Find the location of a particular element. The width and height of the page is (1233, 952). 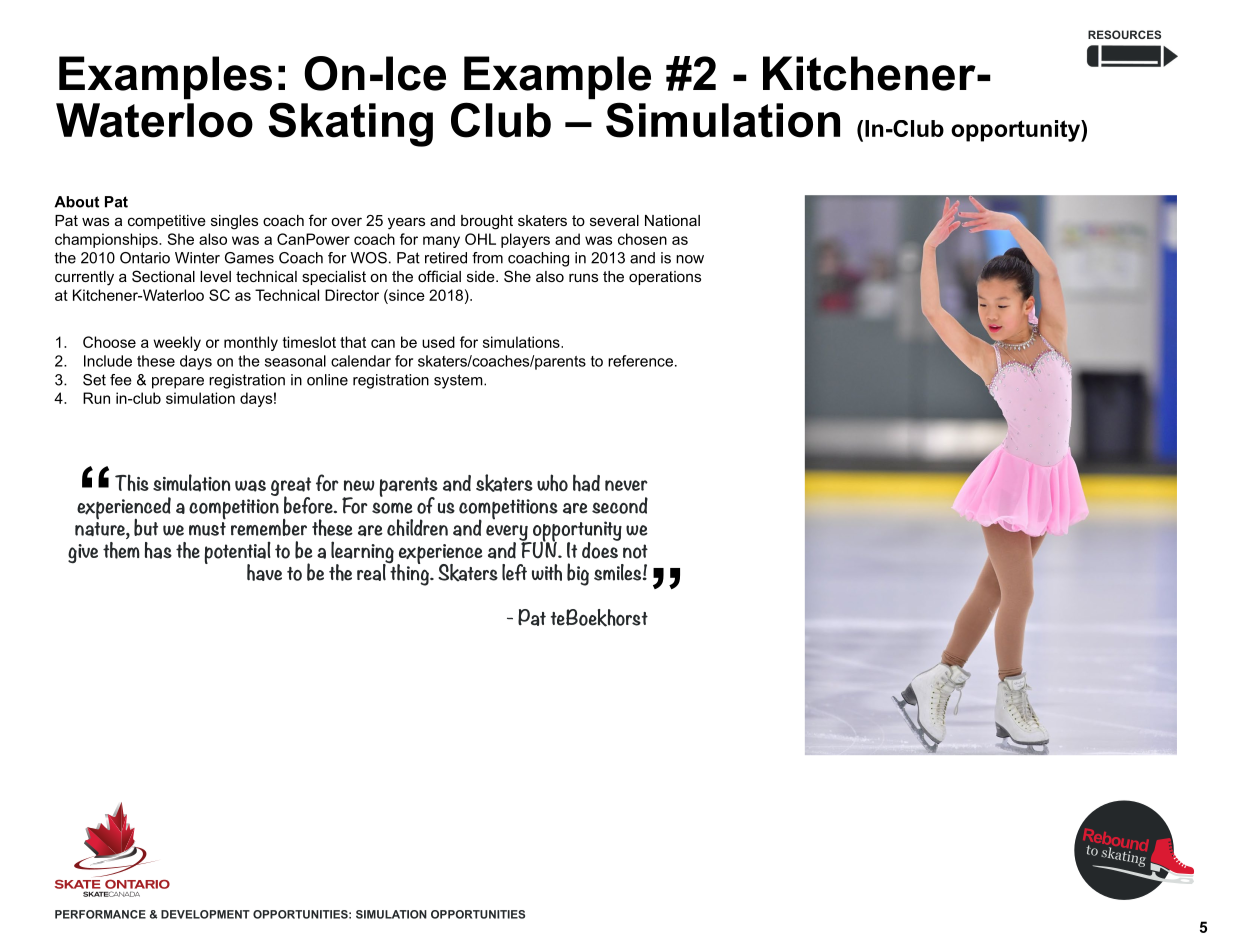

now is located at coordinates (690, 259).
